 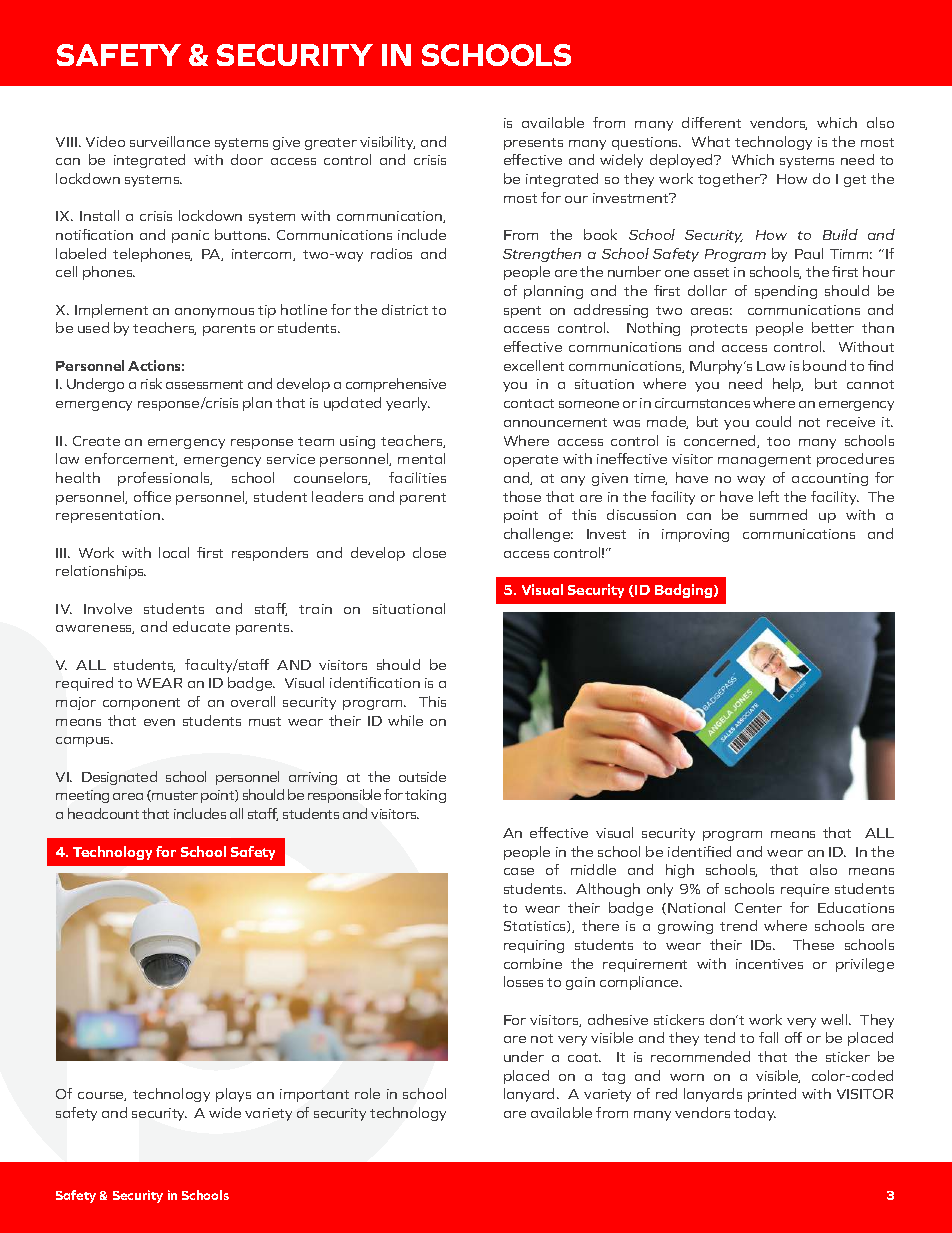 What do you see at coordinates (699, 851) in the screenshot?
I see `identified` at bounding box center [699, 851].
